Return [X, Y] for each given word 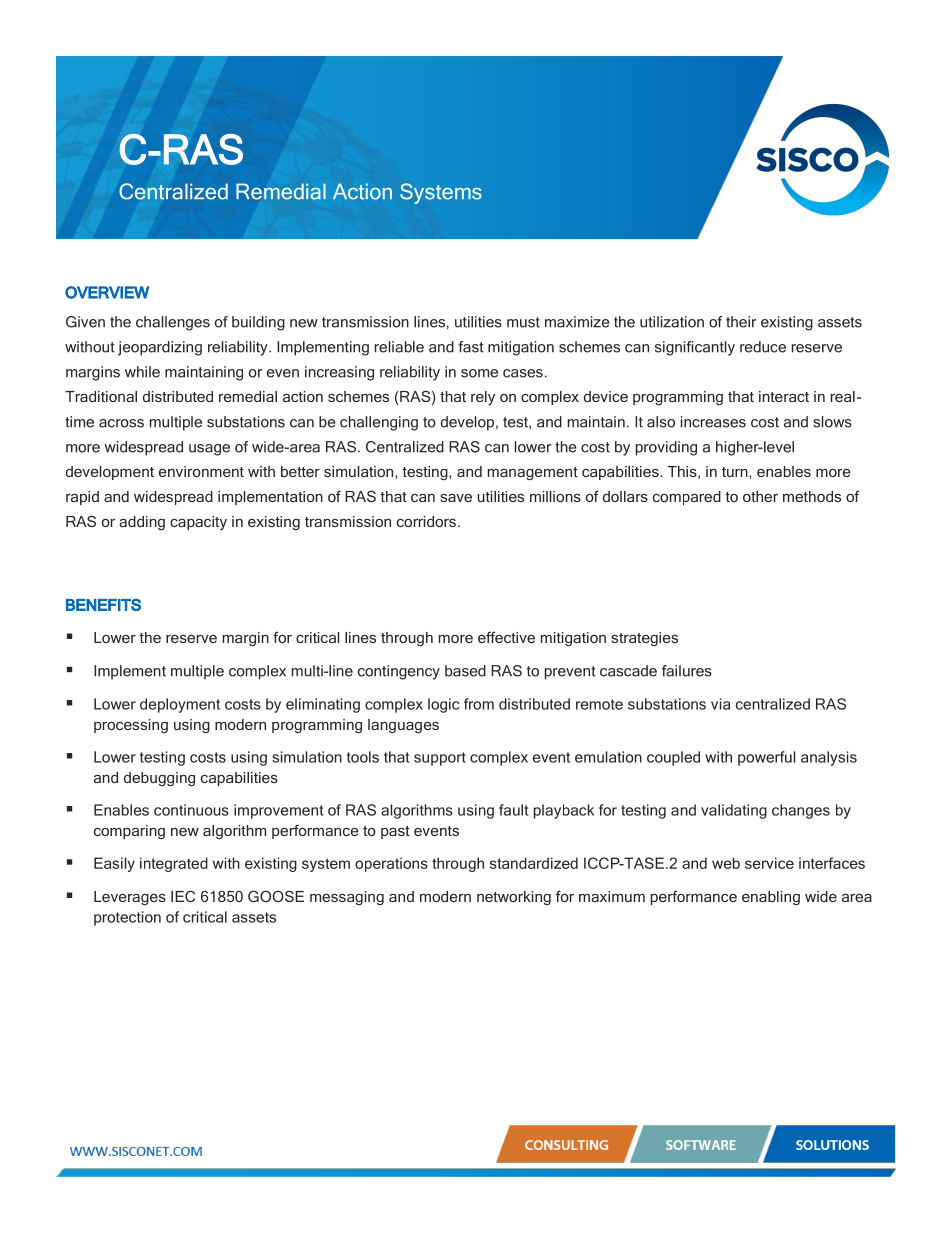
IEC [183, 896]
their [741, 322]
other [760, 496]
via [720, 704]
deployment [180, 705]
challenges [173, 323]
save [456, 498]
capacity [198, 523]
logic [443, 705]
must [523, 322]
